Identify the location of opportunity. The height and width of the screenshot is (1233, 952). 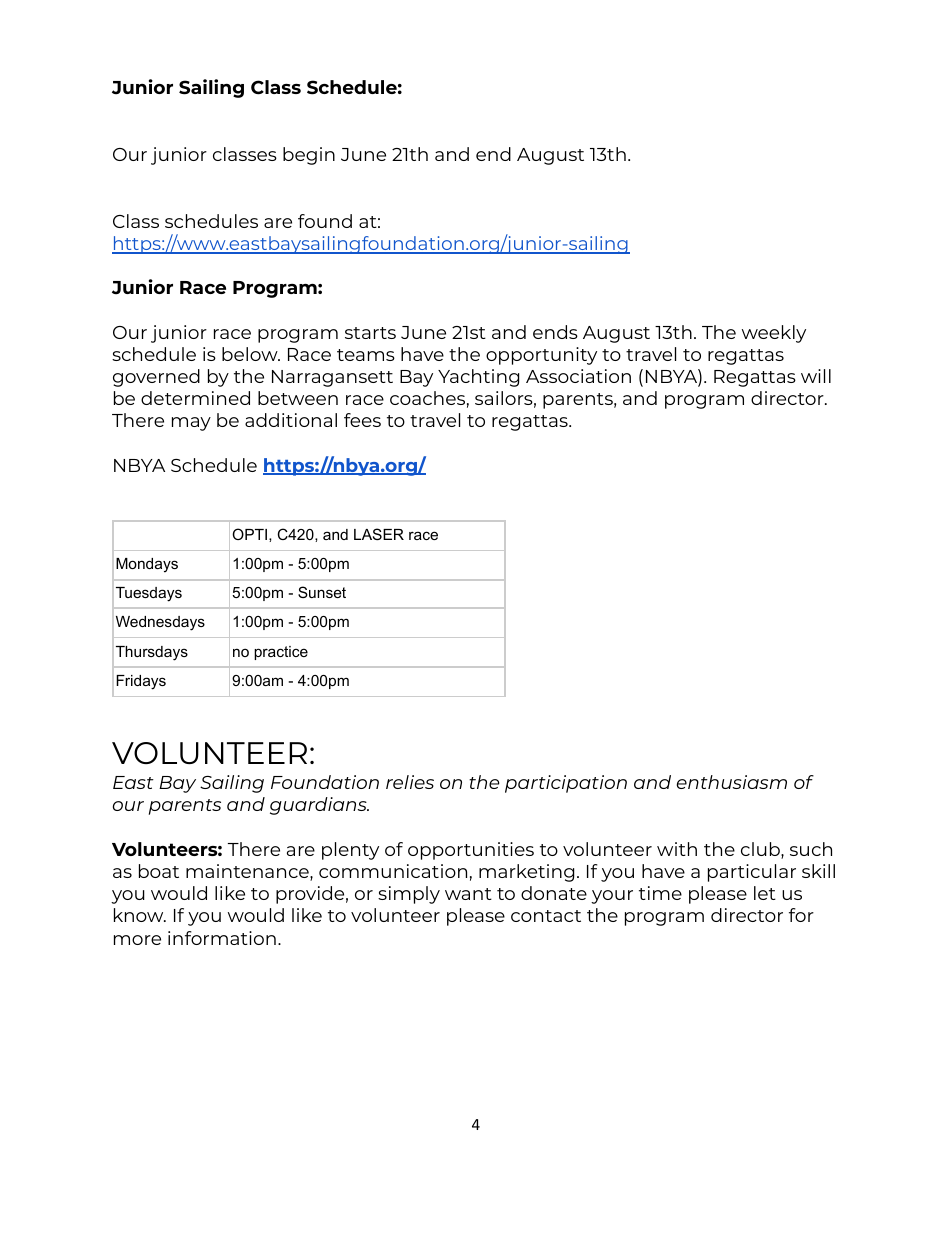
(541, 356).
